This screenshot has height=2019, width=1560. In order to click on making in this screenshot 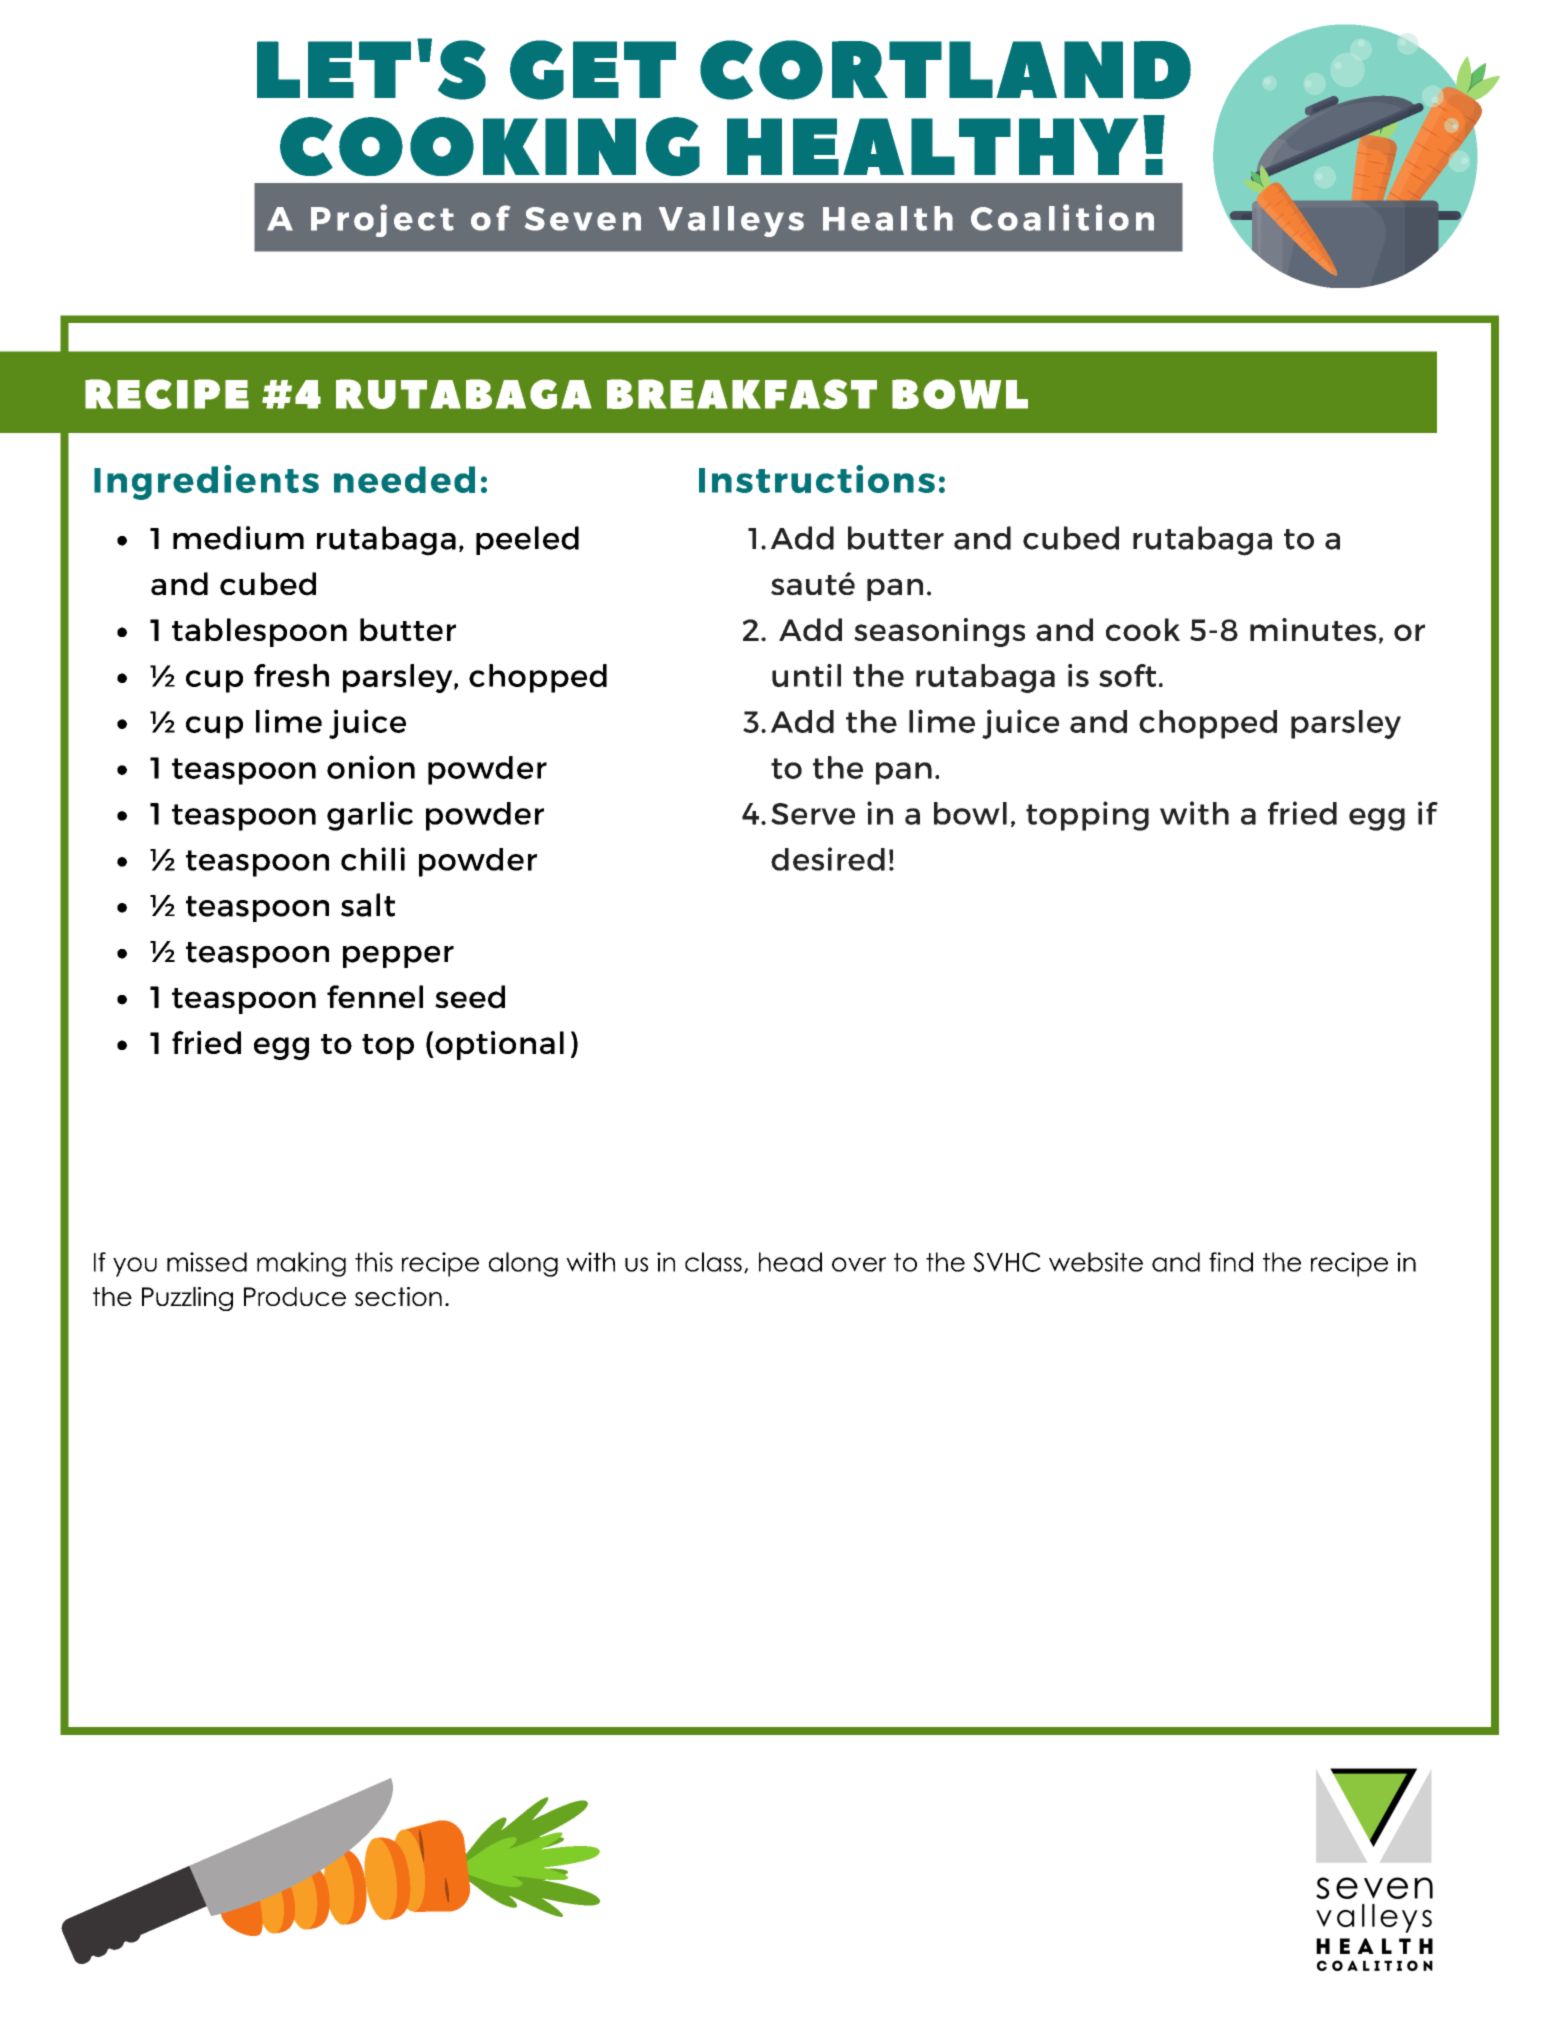, I will do `click(301, 1264)`.
